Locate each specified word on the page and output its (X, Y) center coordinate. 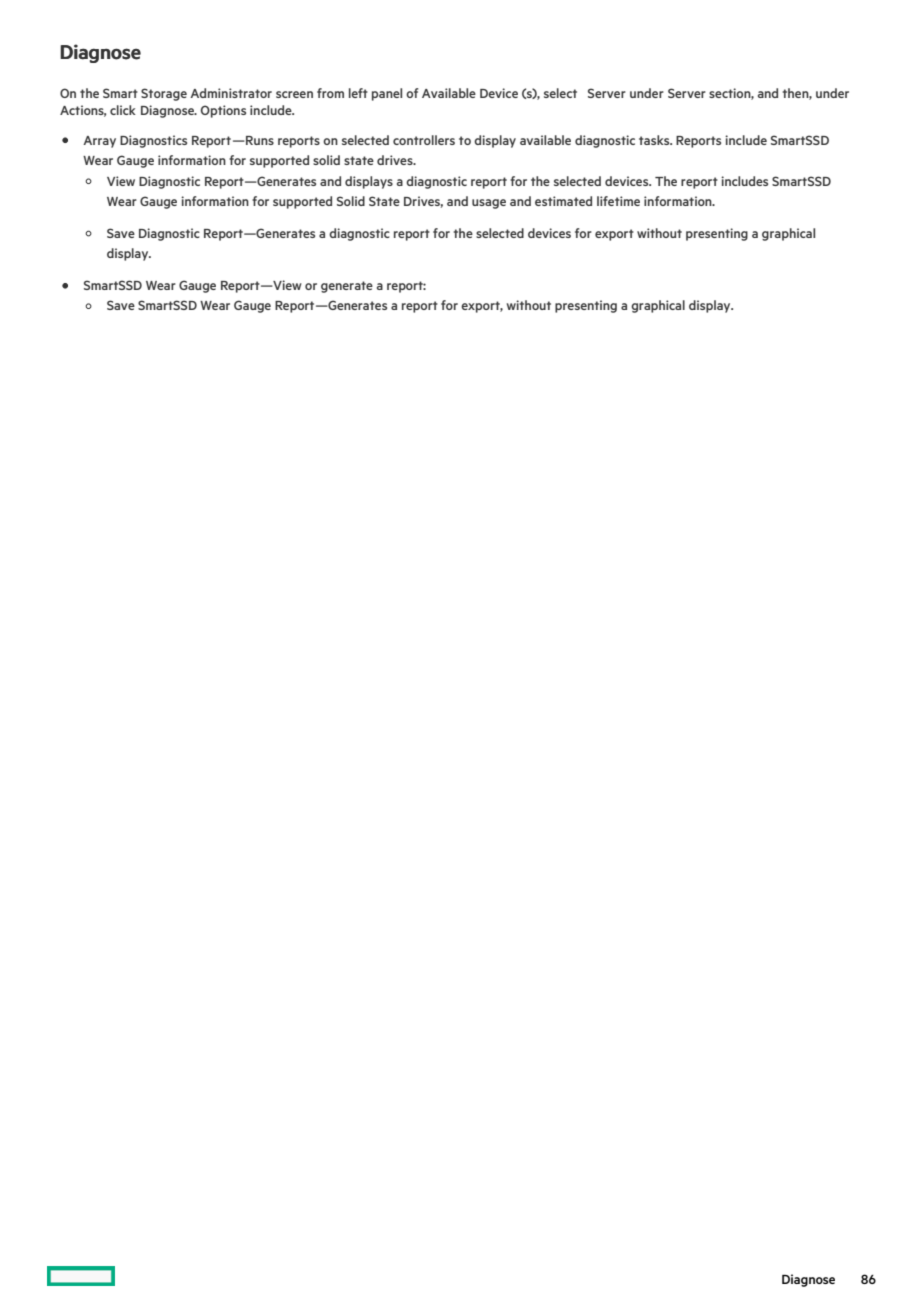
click (123, 110)
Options (223, 111)
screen (294, 94)
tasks (655, 140)
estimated (563, 201)
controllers (424, 140)
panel (387, 94)
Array (99, 142)
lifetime (618, 201)
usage (489, 204)
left (358, 93)
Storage (164, 94)
